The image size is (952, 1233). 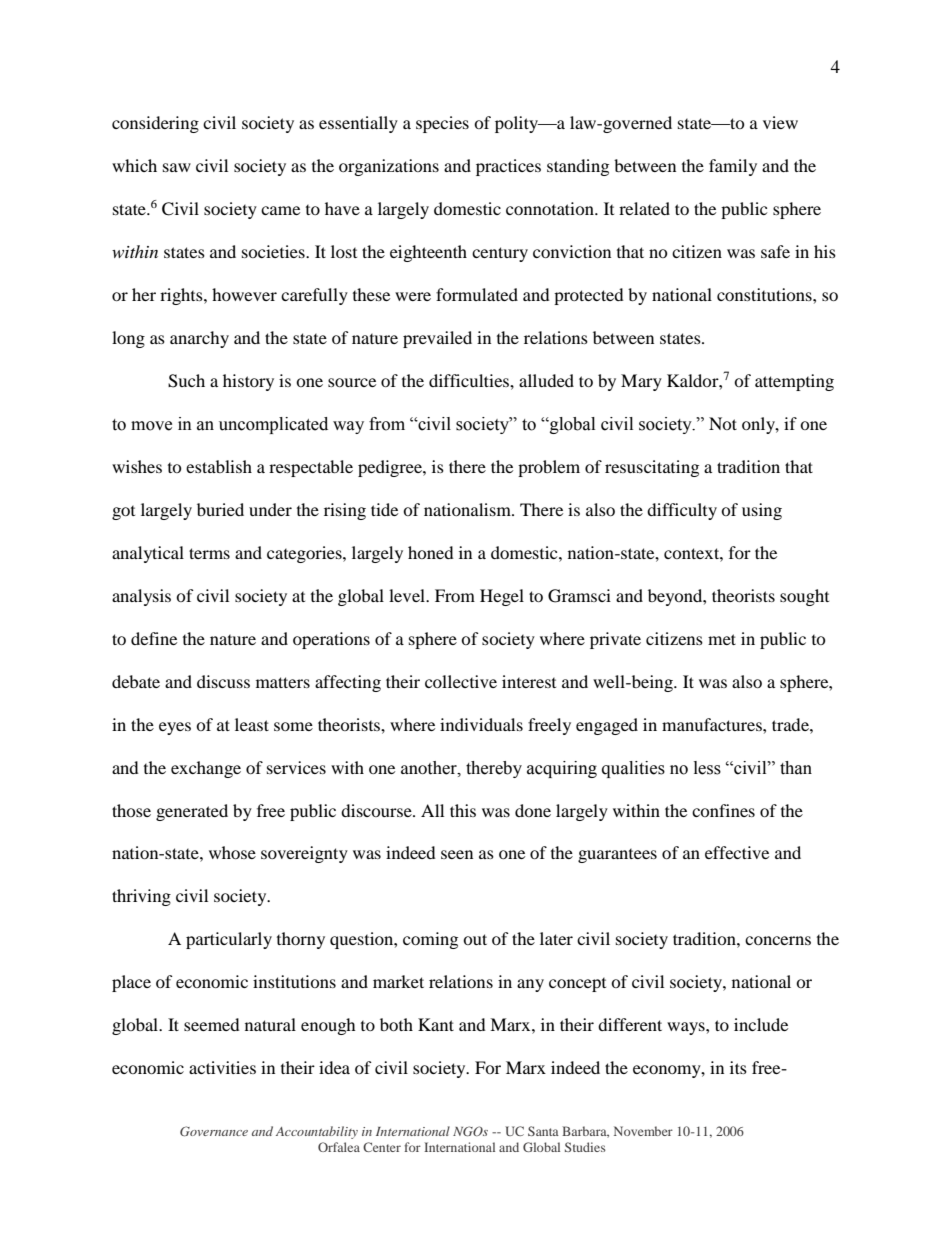 What do you see at coordinates (175, 728) in the screenshot?
I see `eyes` at bounding box center [175, 728].
